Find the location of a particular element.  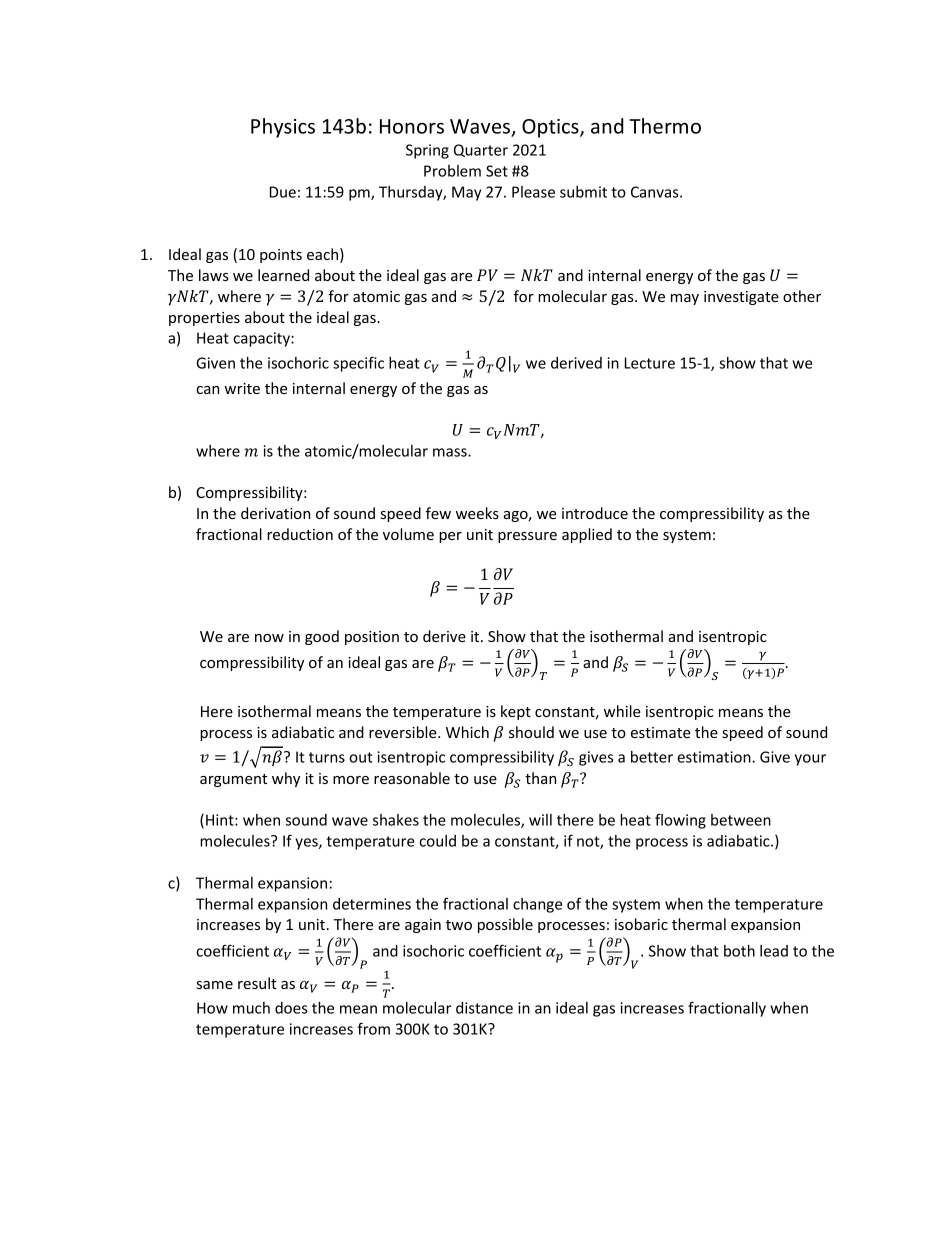

both is located at coordinates (739, 951).
